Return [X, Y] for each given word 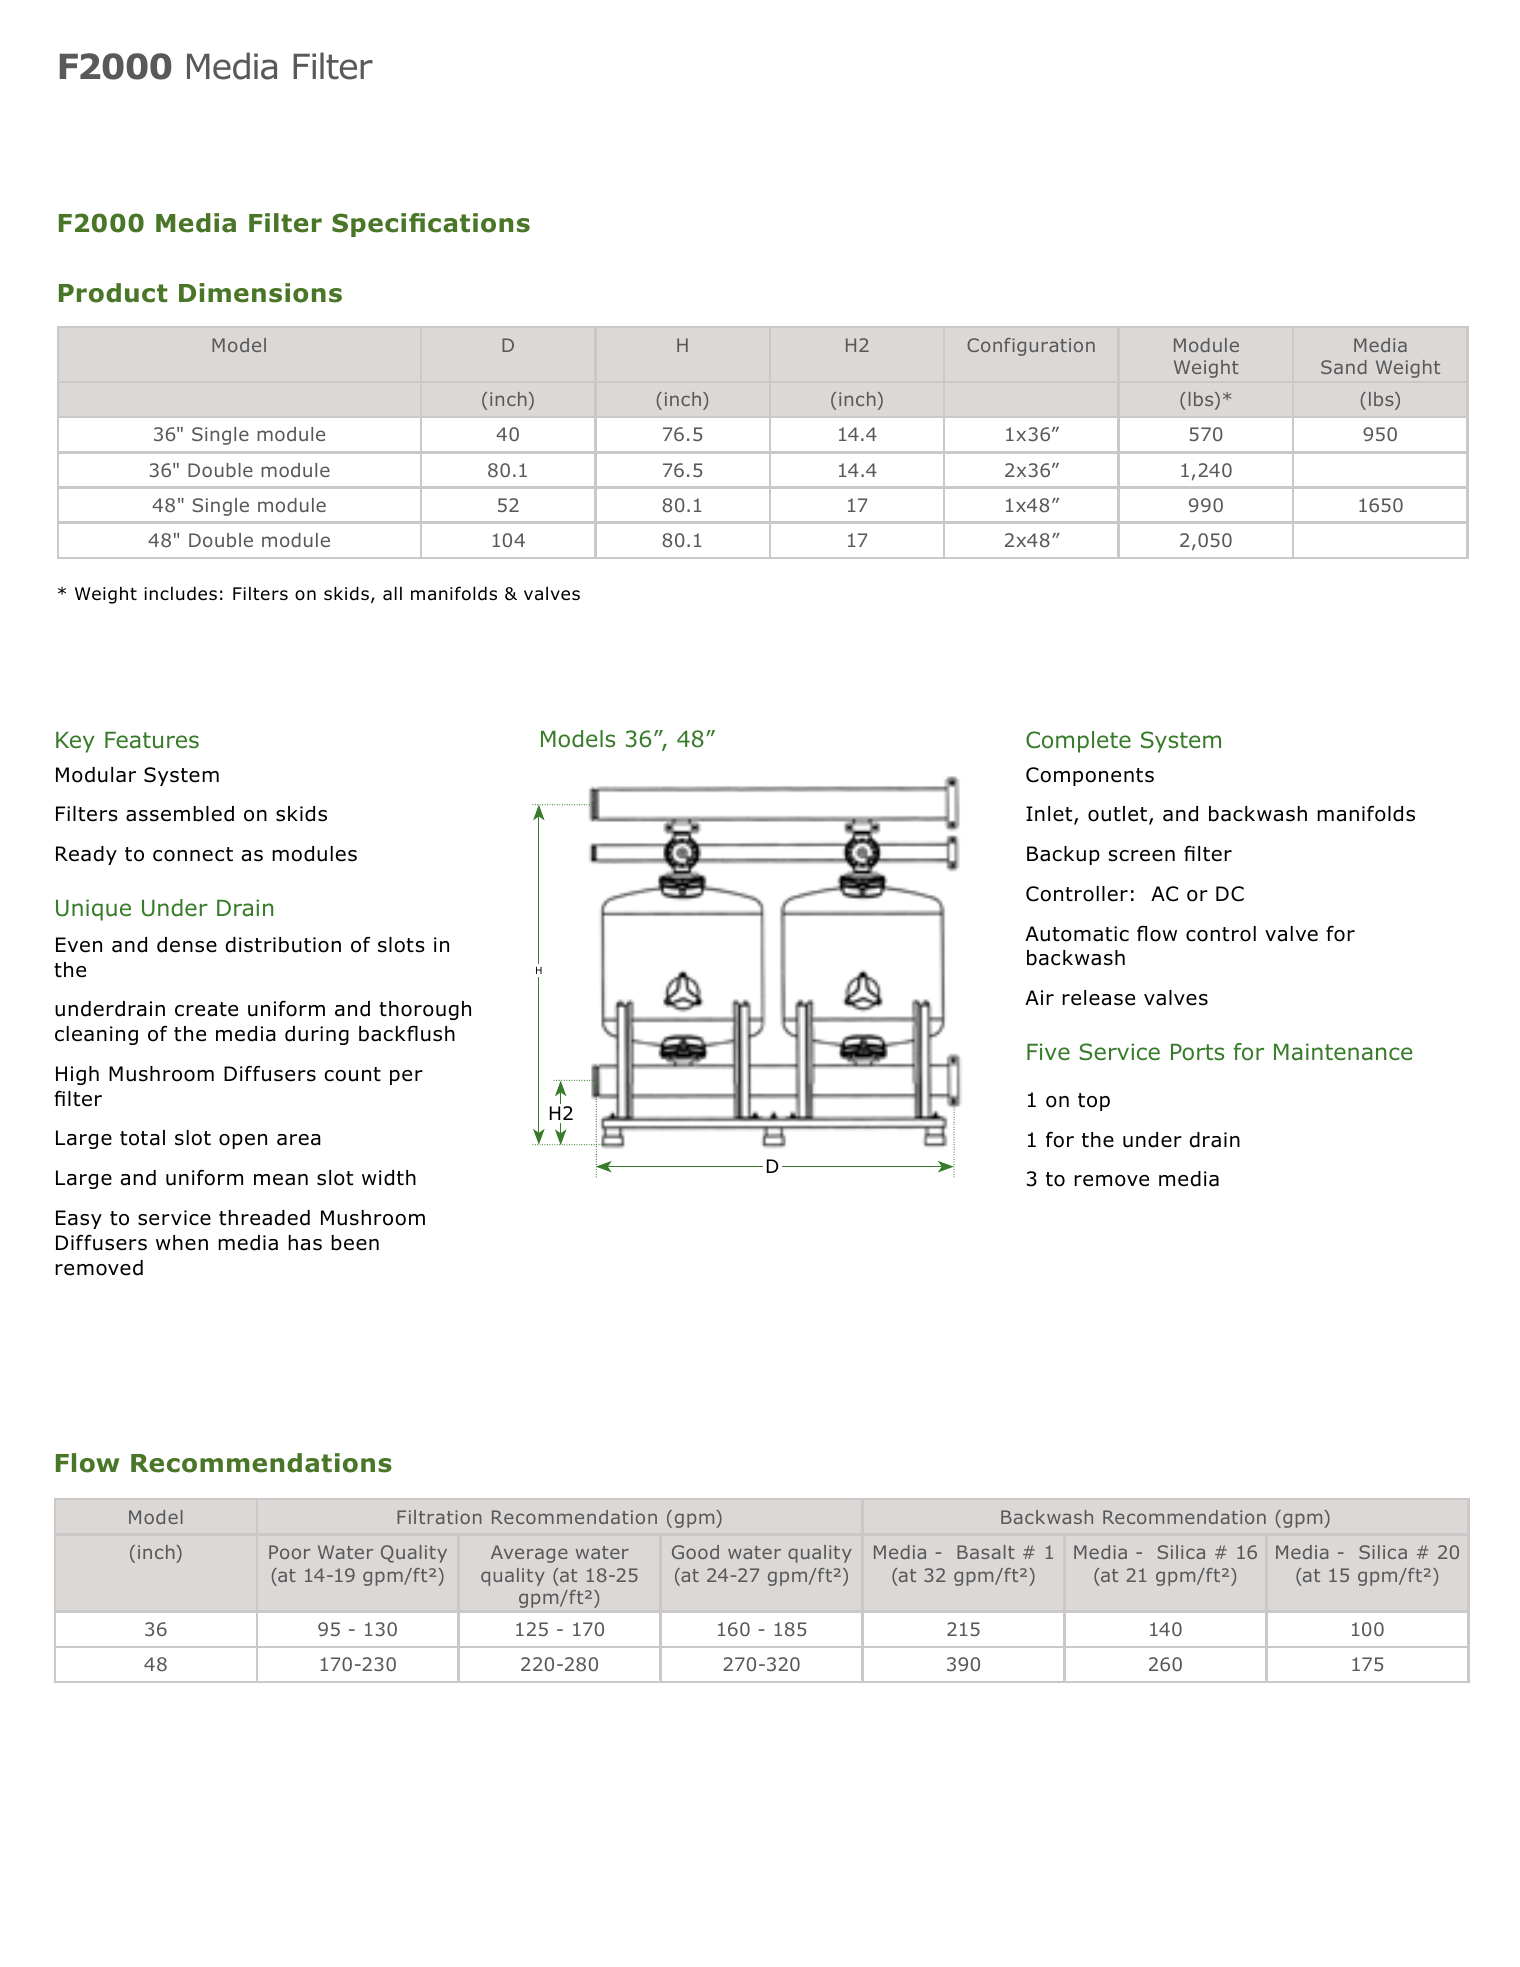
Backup [1063, 855]
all [392, 593]
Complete [1078, 742]
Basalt [986, 1552]
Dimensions [260, 293]
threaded [264, 1218]
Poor [289, 1552]
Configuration [1031, 347]
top [1094, 1102]
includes [180, 593]
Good [695, 1552]
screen [1142, 856]
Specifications [431, 225]
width [389, 1178]
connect [193, 854]
